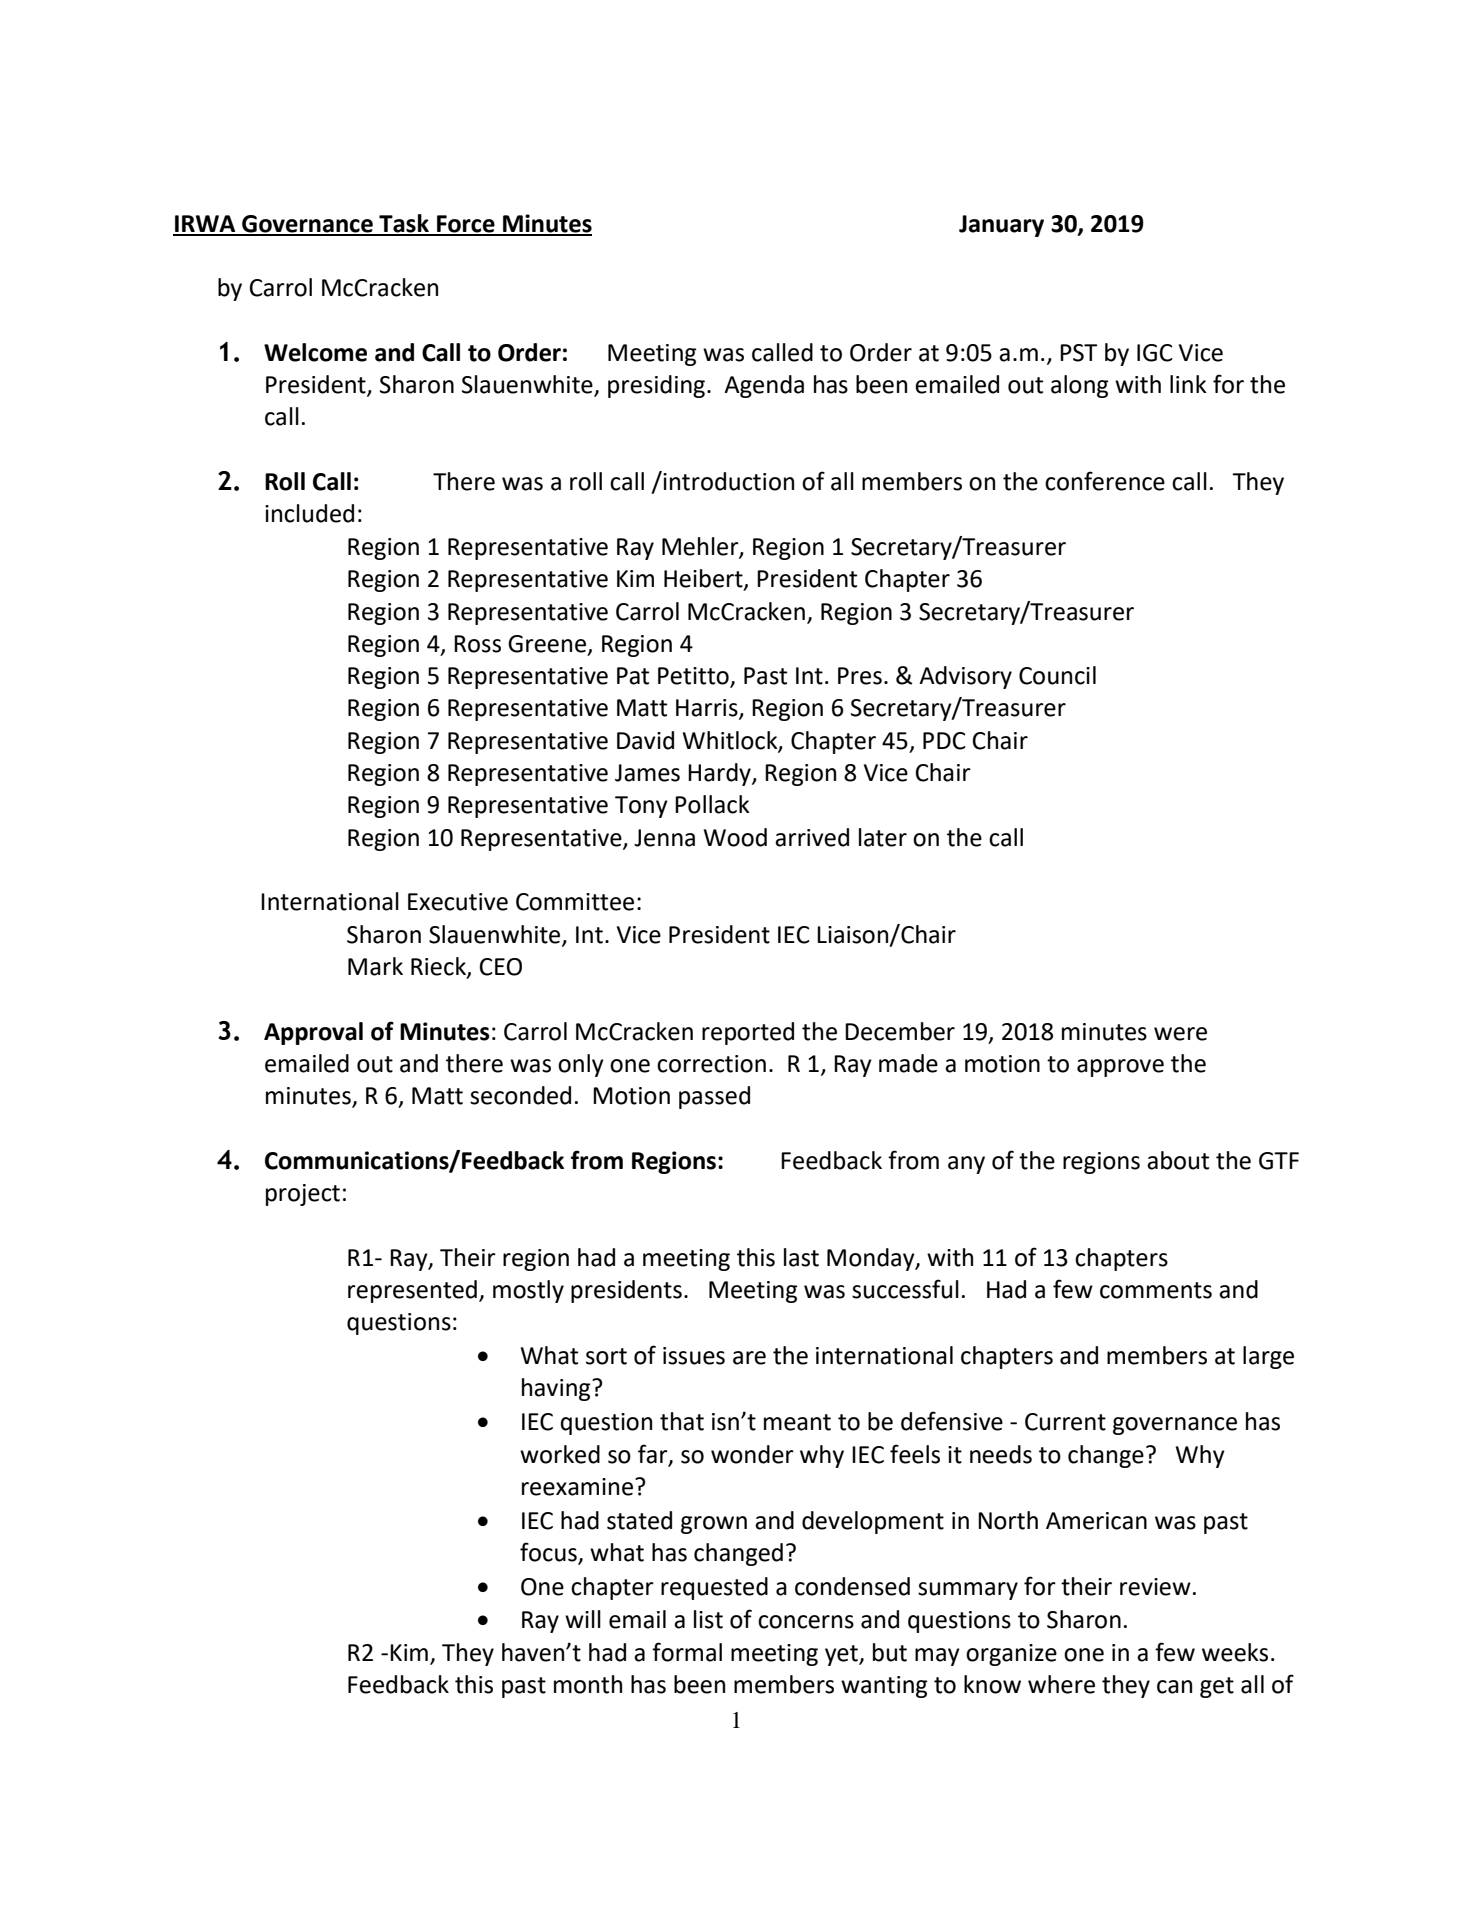 The width and height of the document is (1473, 1906). Describe the element at coordinates (1156, 1290) in the document. I see `comments` at that location.
